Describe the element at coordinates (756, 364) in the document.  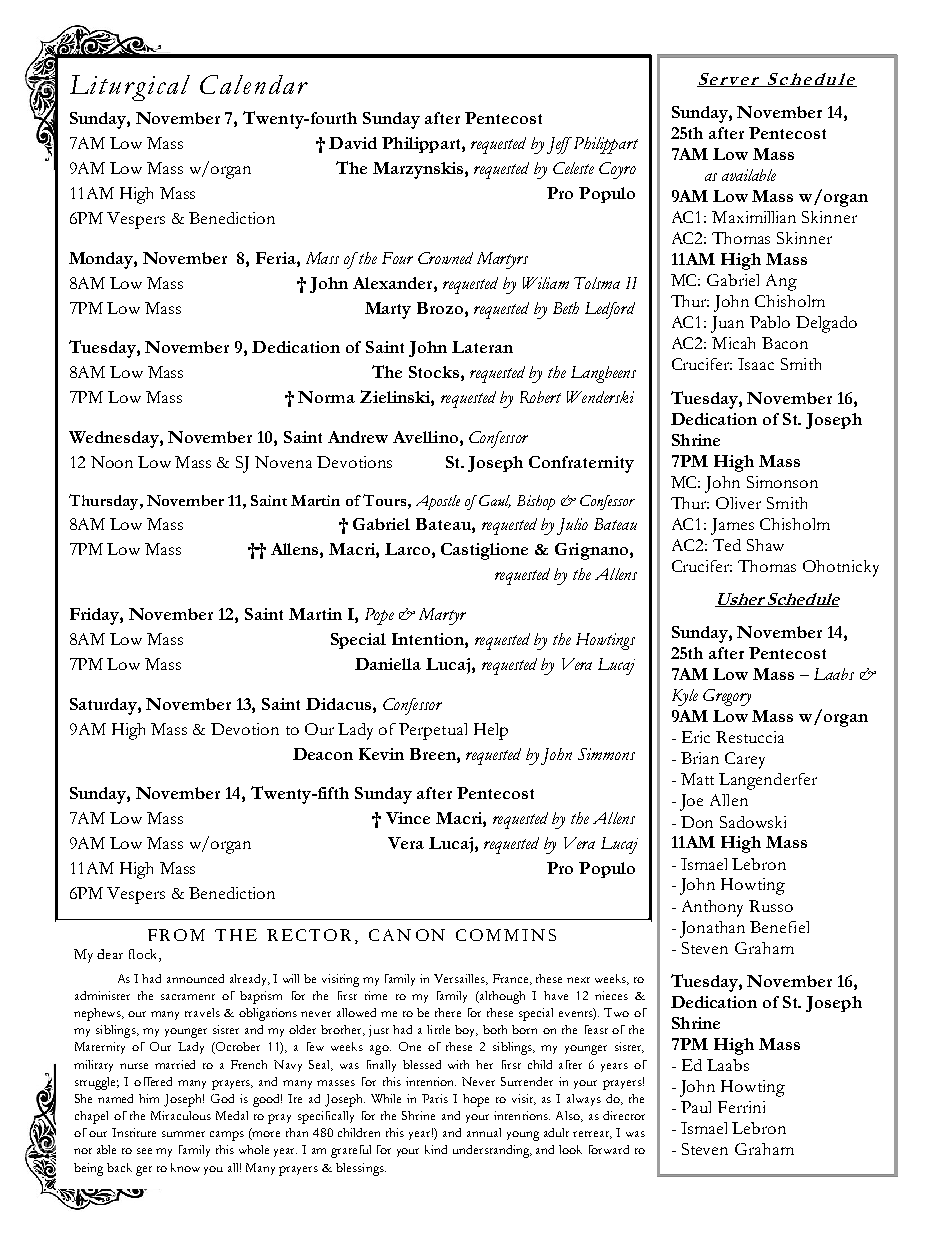
I see `Isaac` at that location.
